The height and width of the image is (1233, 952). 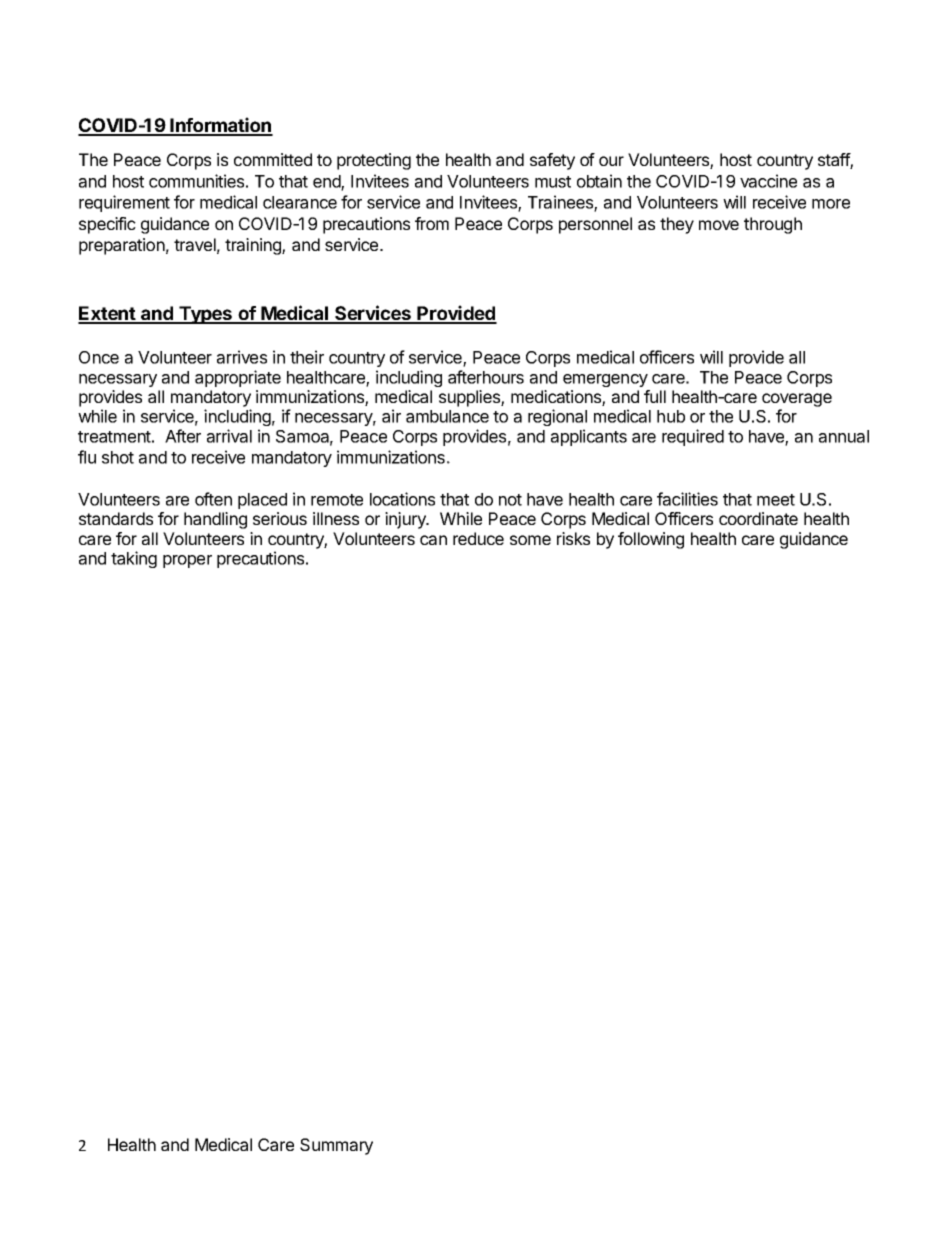 I want to click on not, so click(x=510, y=500).
